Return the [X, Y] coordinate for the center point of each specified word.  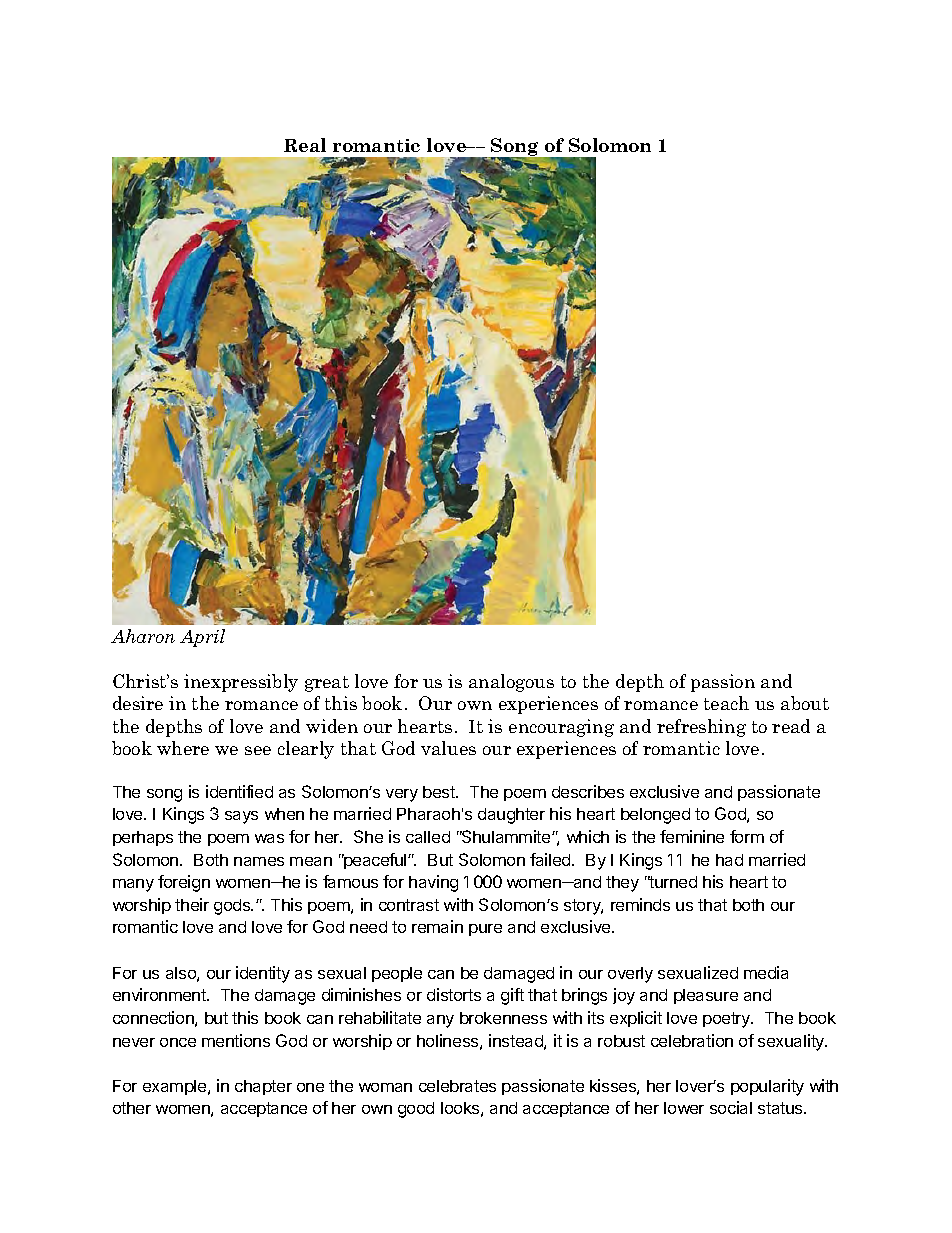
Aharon [143, 636]
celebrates [457, 1086]
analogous [511, 683]
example [176, 1087]
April [202, 638]
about [805, 703]
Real [305, 145]
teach [726, 703]
